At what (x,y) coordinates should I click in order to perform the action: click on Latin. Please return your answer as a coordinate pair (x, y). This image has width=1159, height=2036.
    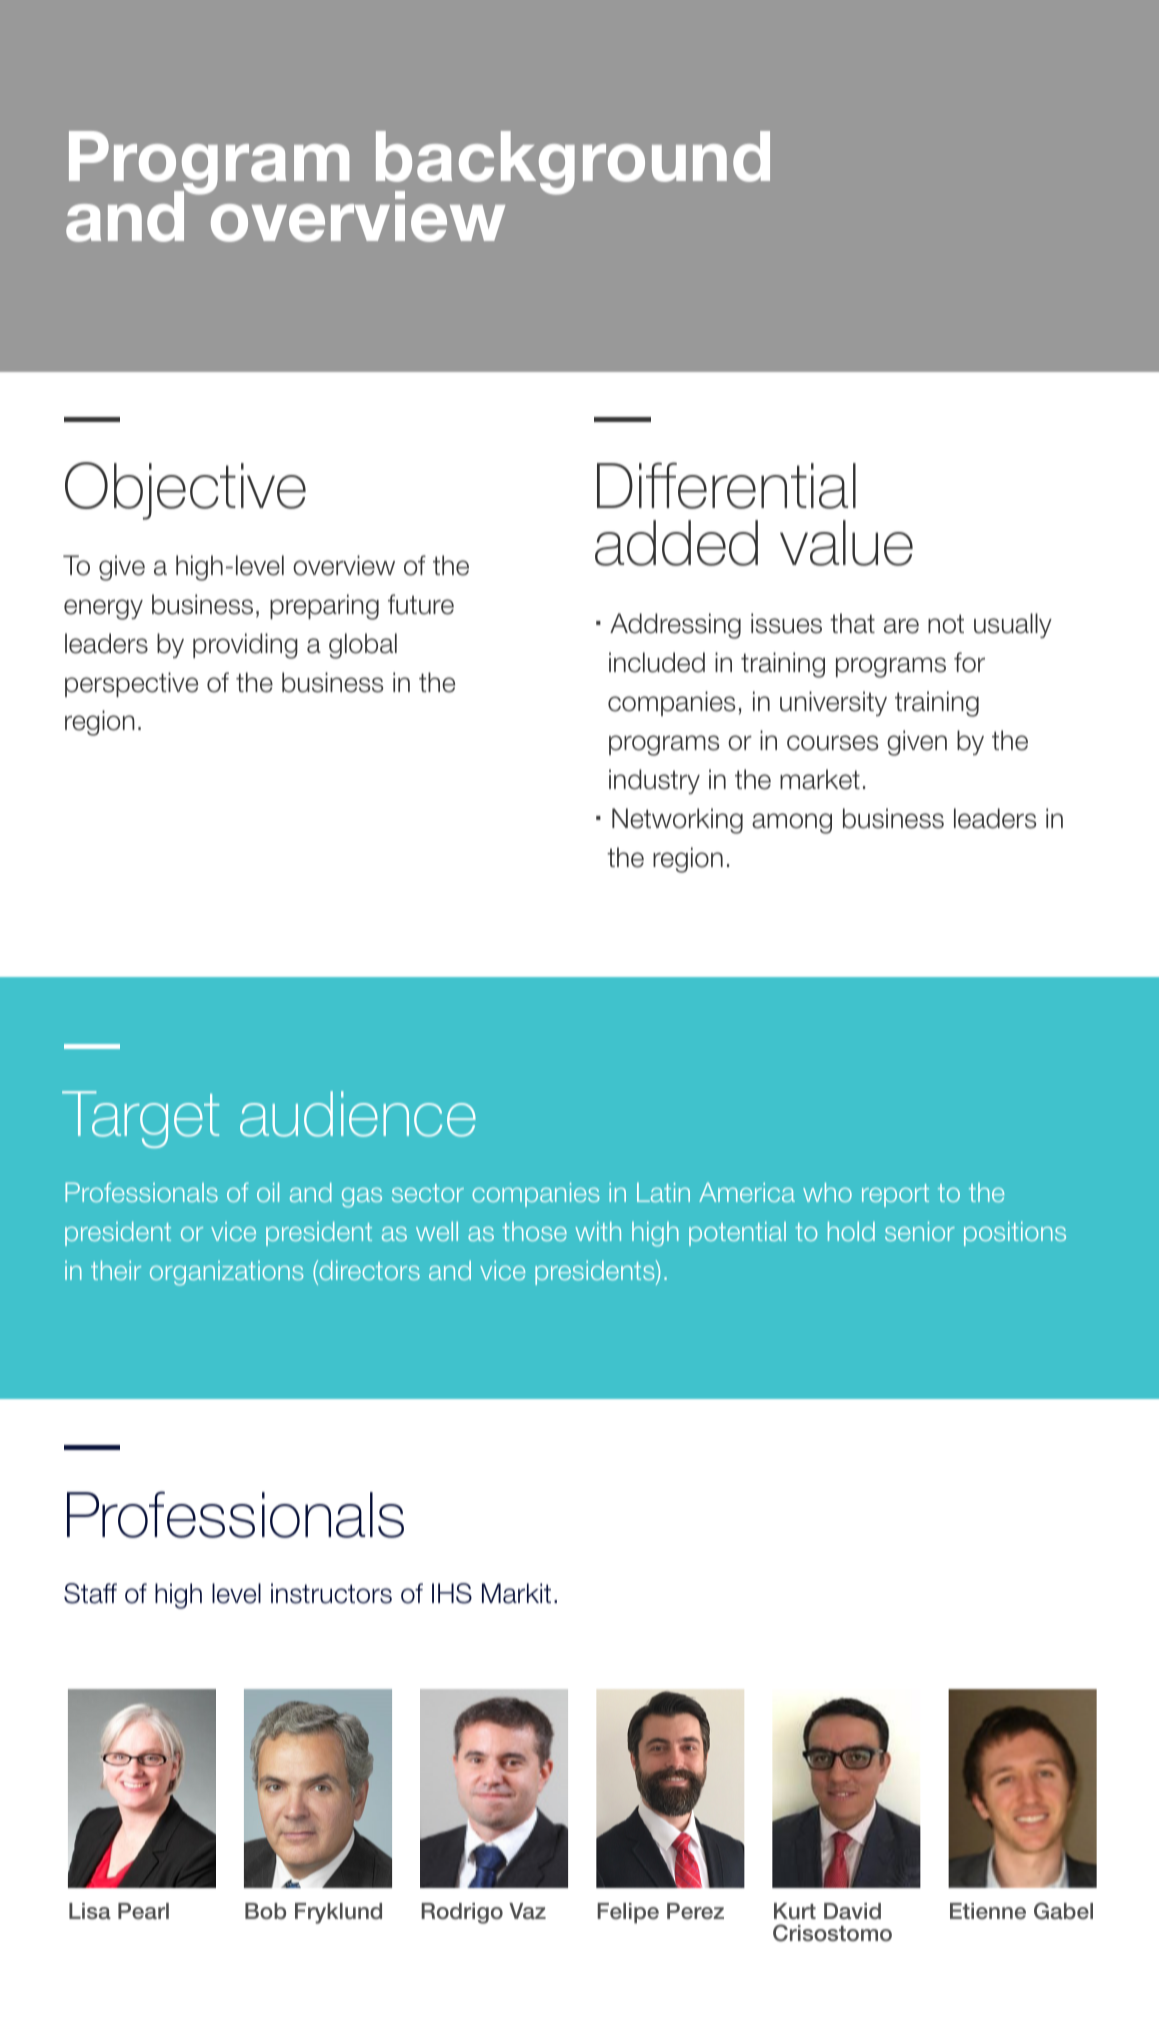
    Looking at the image, I should click on (663, 1192).
